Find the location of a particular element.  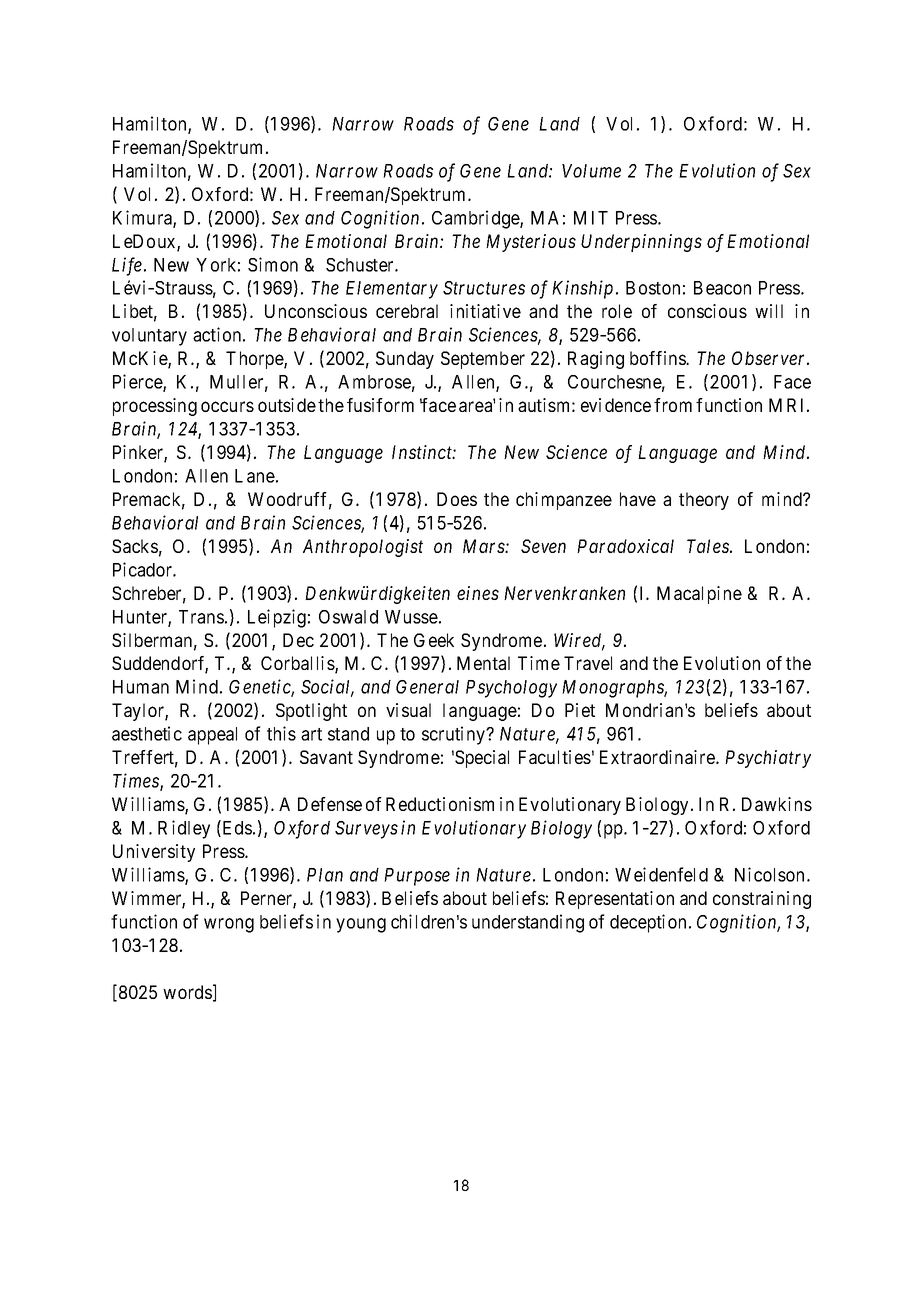

appeal is located at coordinates (212, 736).
